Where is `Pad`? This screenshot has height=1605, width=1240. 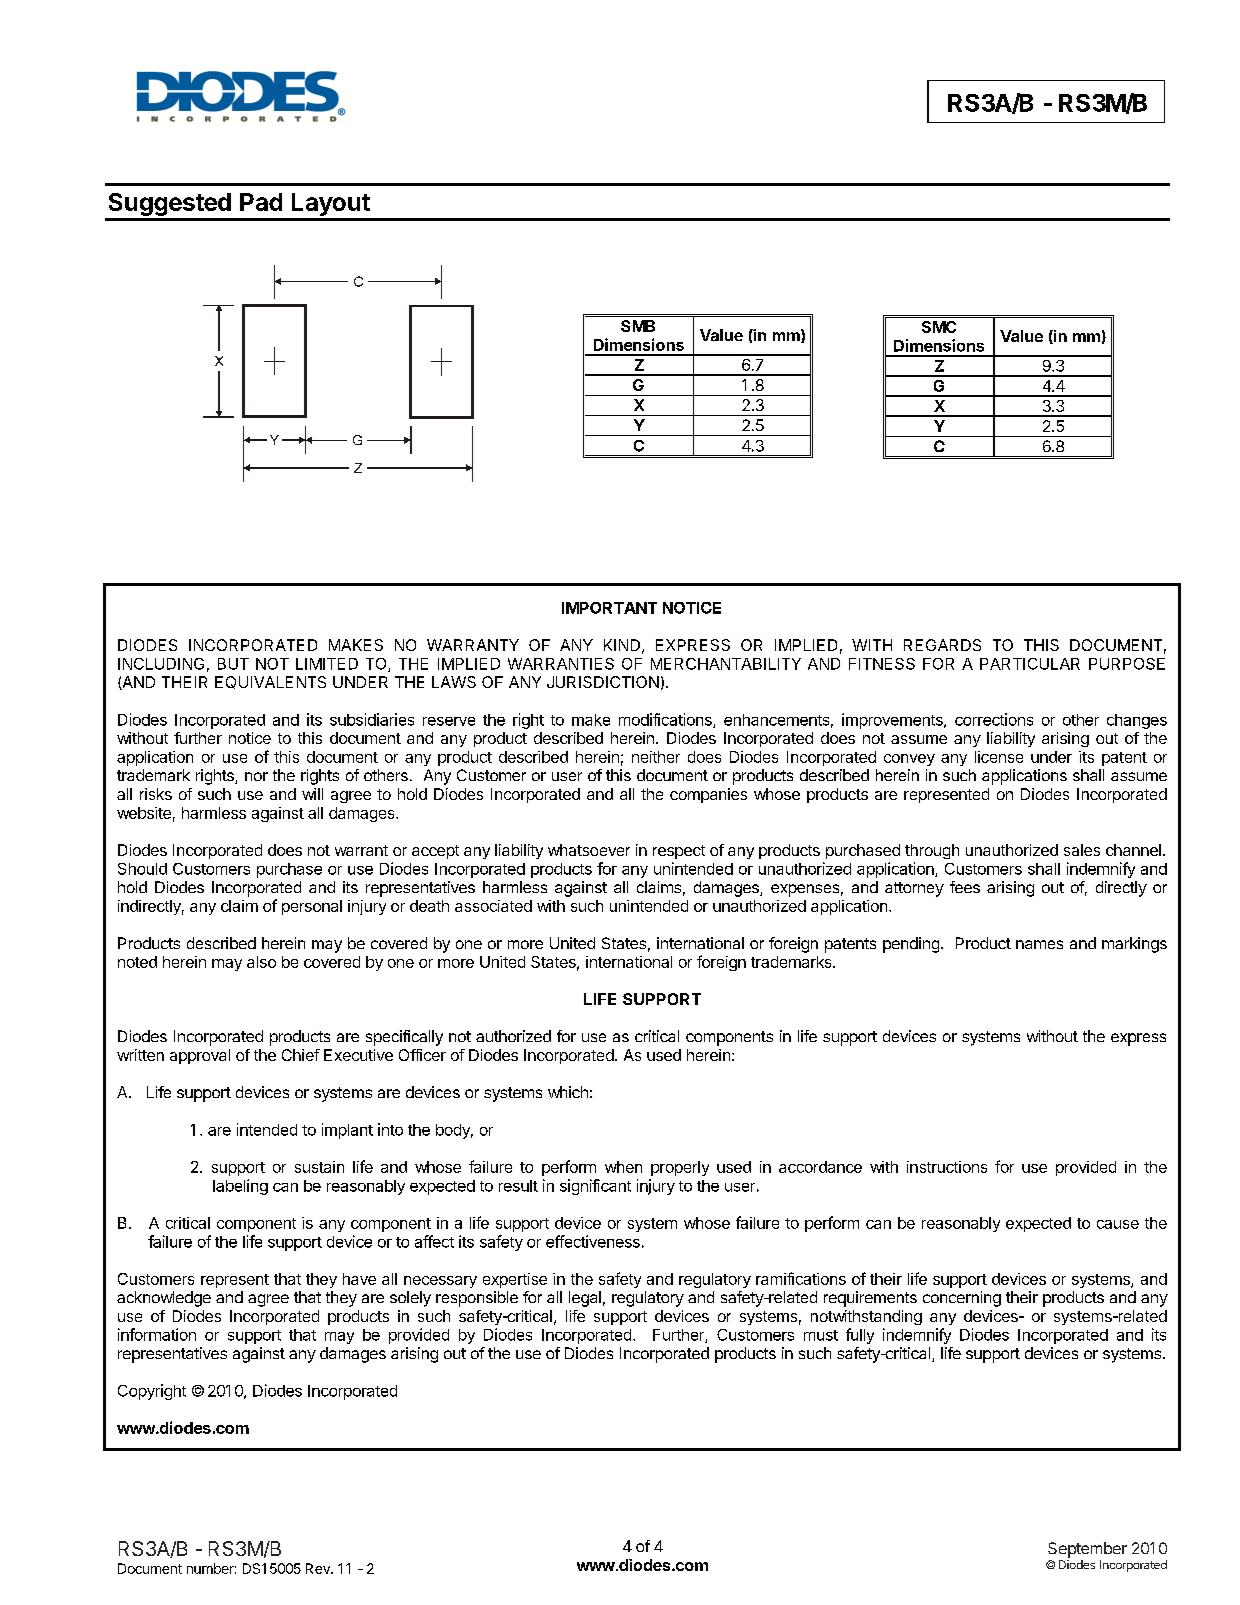 Pad is located at coordinates (261, 202).
